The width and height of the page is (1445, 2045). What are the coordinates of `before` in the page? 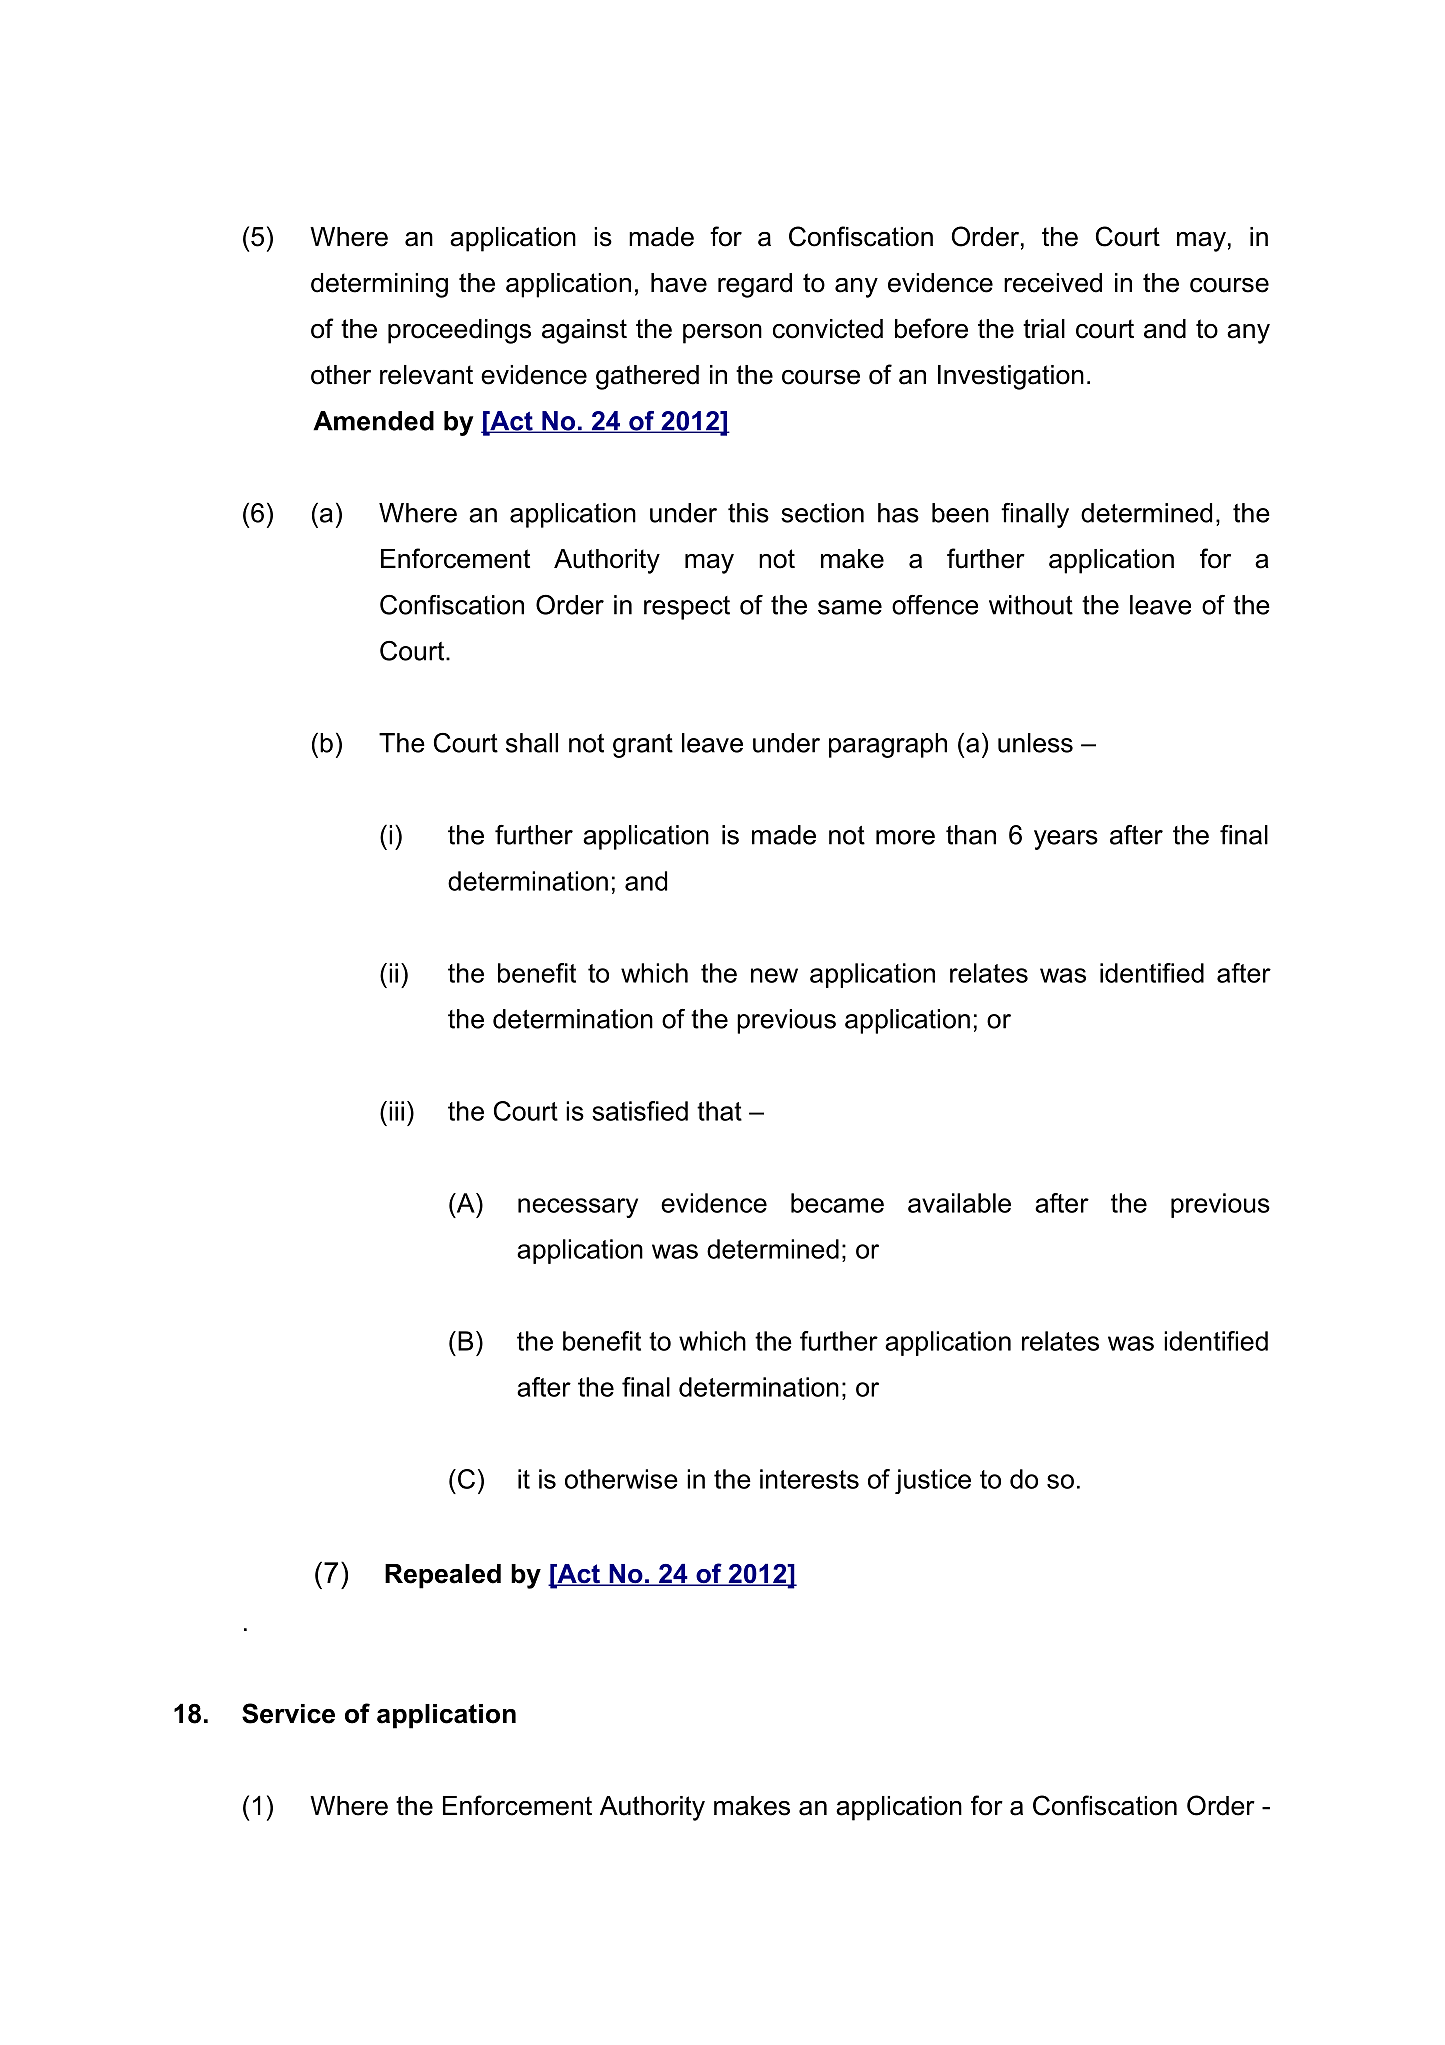 It's located at (931, 328).
